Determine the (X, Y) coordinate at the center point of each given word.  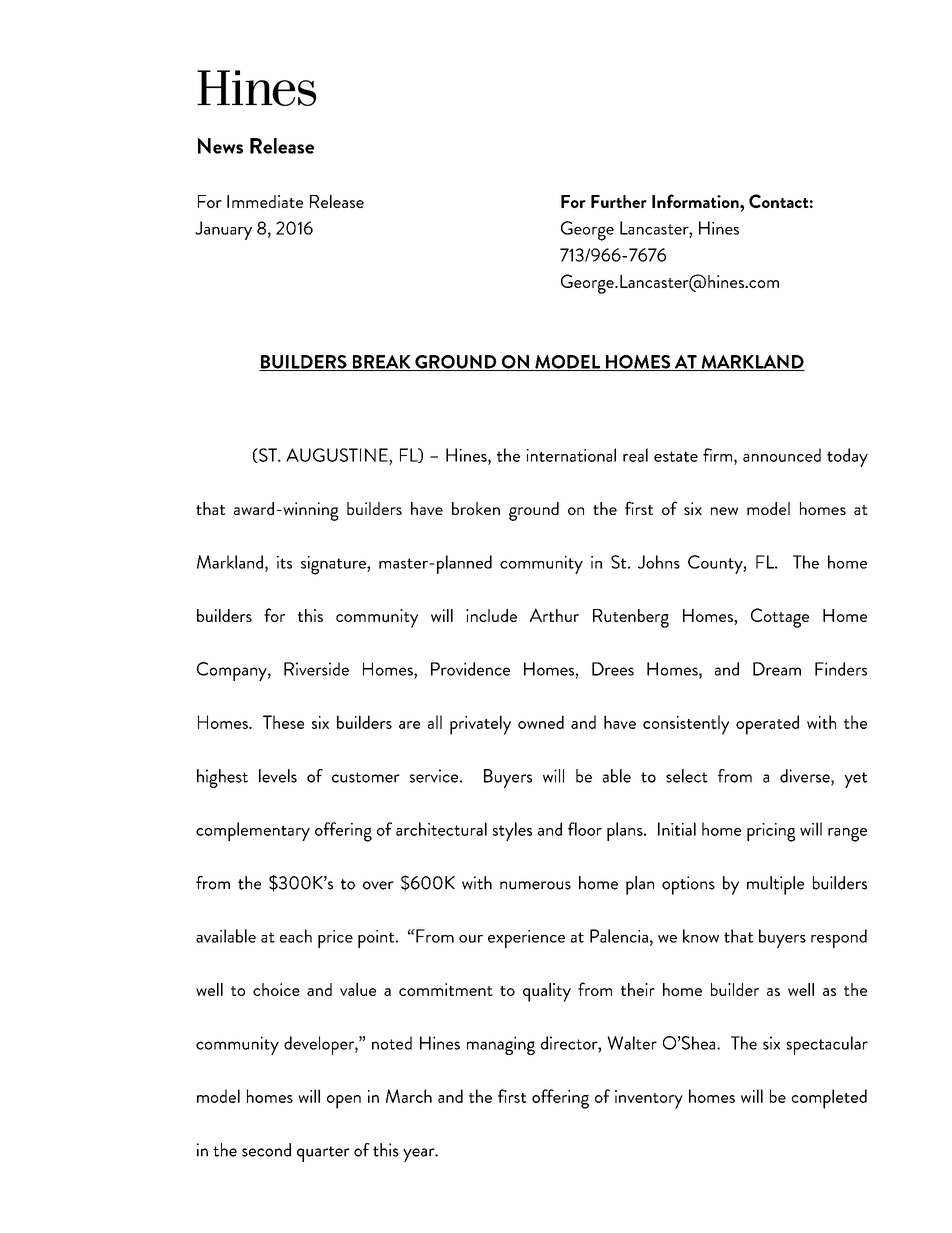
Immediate (265, 201)
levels (278, 776)
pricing (771, 832)
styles (512, 831)
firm (719, 455)
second (266, 1150)
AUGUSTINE (338, 455)
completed (829, 1099)
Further (619, 201)
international (571, 455)
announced (782, 455)
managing (501, 1045)
